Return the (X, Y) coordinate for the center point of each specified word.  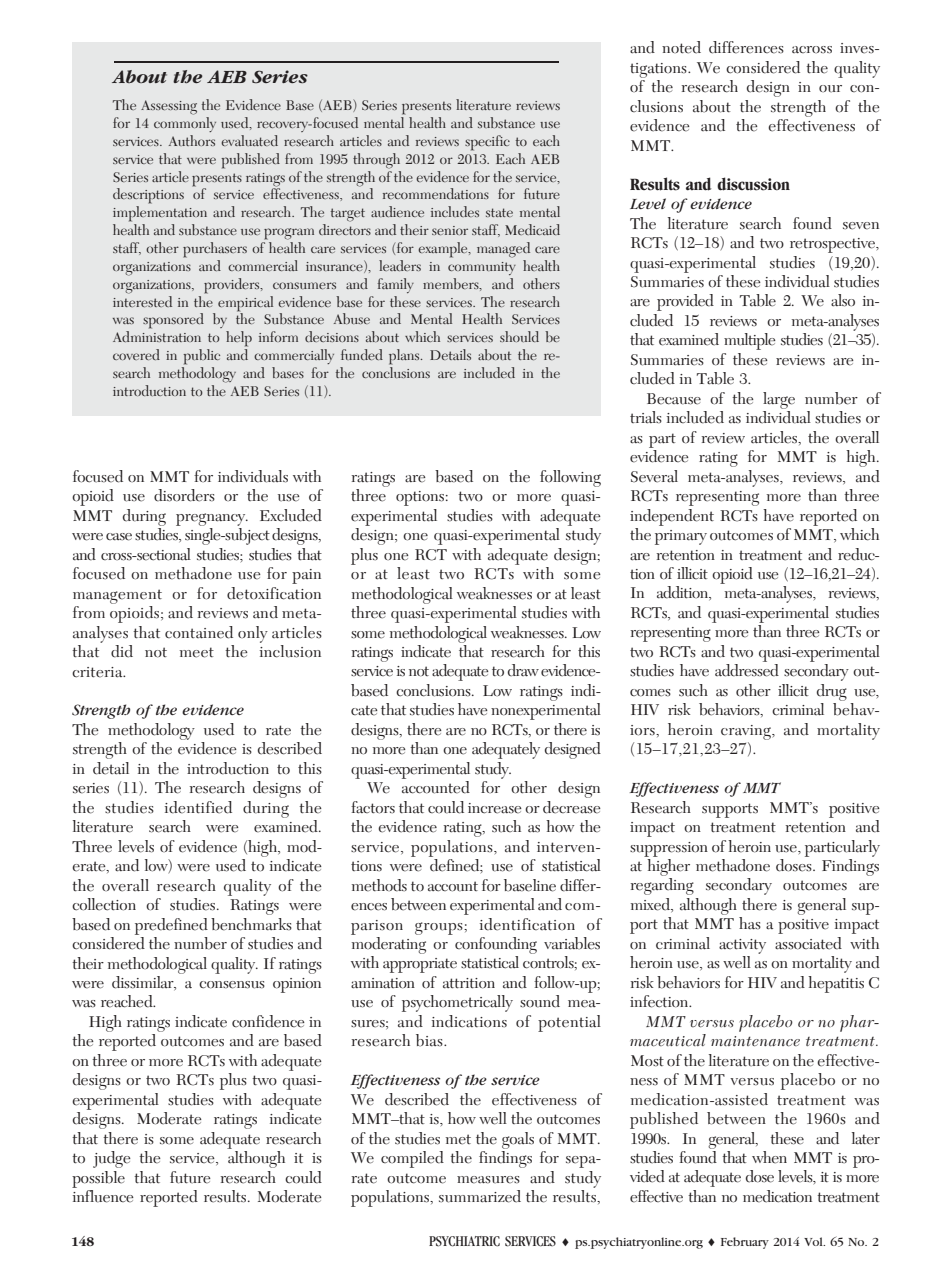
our (830, 89)
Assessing (169, 107)
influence (103, 1196)
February (745, 1243)
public (201, 357)
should (519, 336)
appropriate (420, 965)
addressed (747, 670)
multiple (750, 341)
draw (523, 670)
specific (487, 143)
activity (742, 946)
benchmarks (251, 924)
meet (197, 652)
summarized (480, 1196)
